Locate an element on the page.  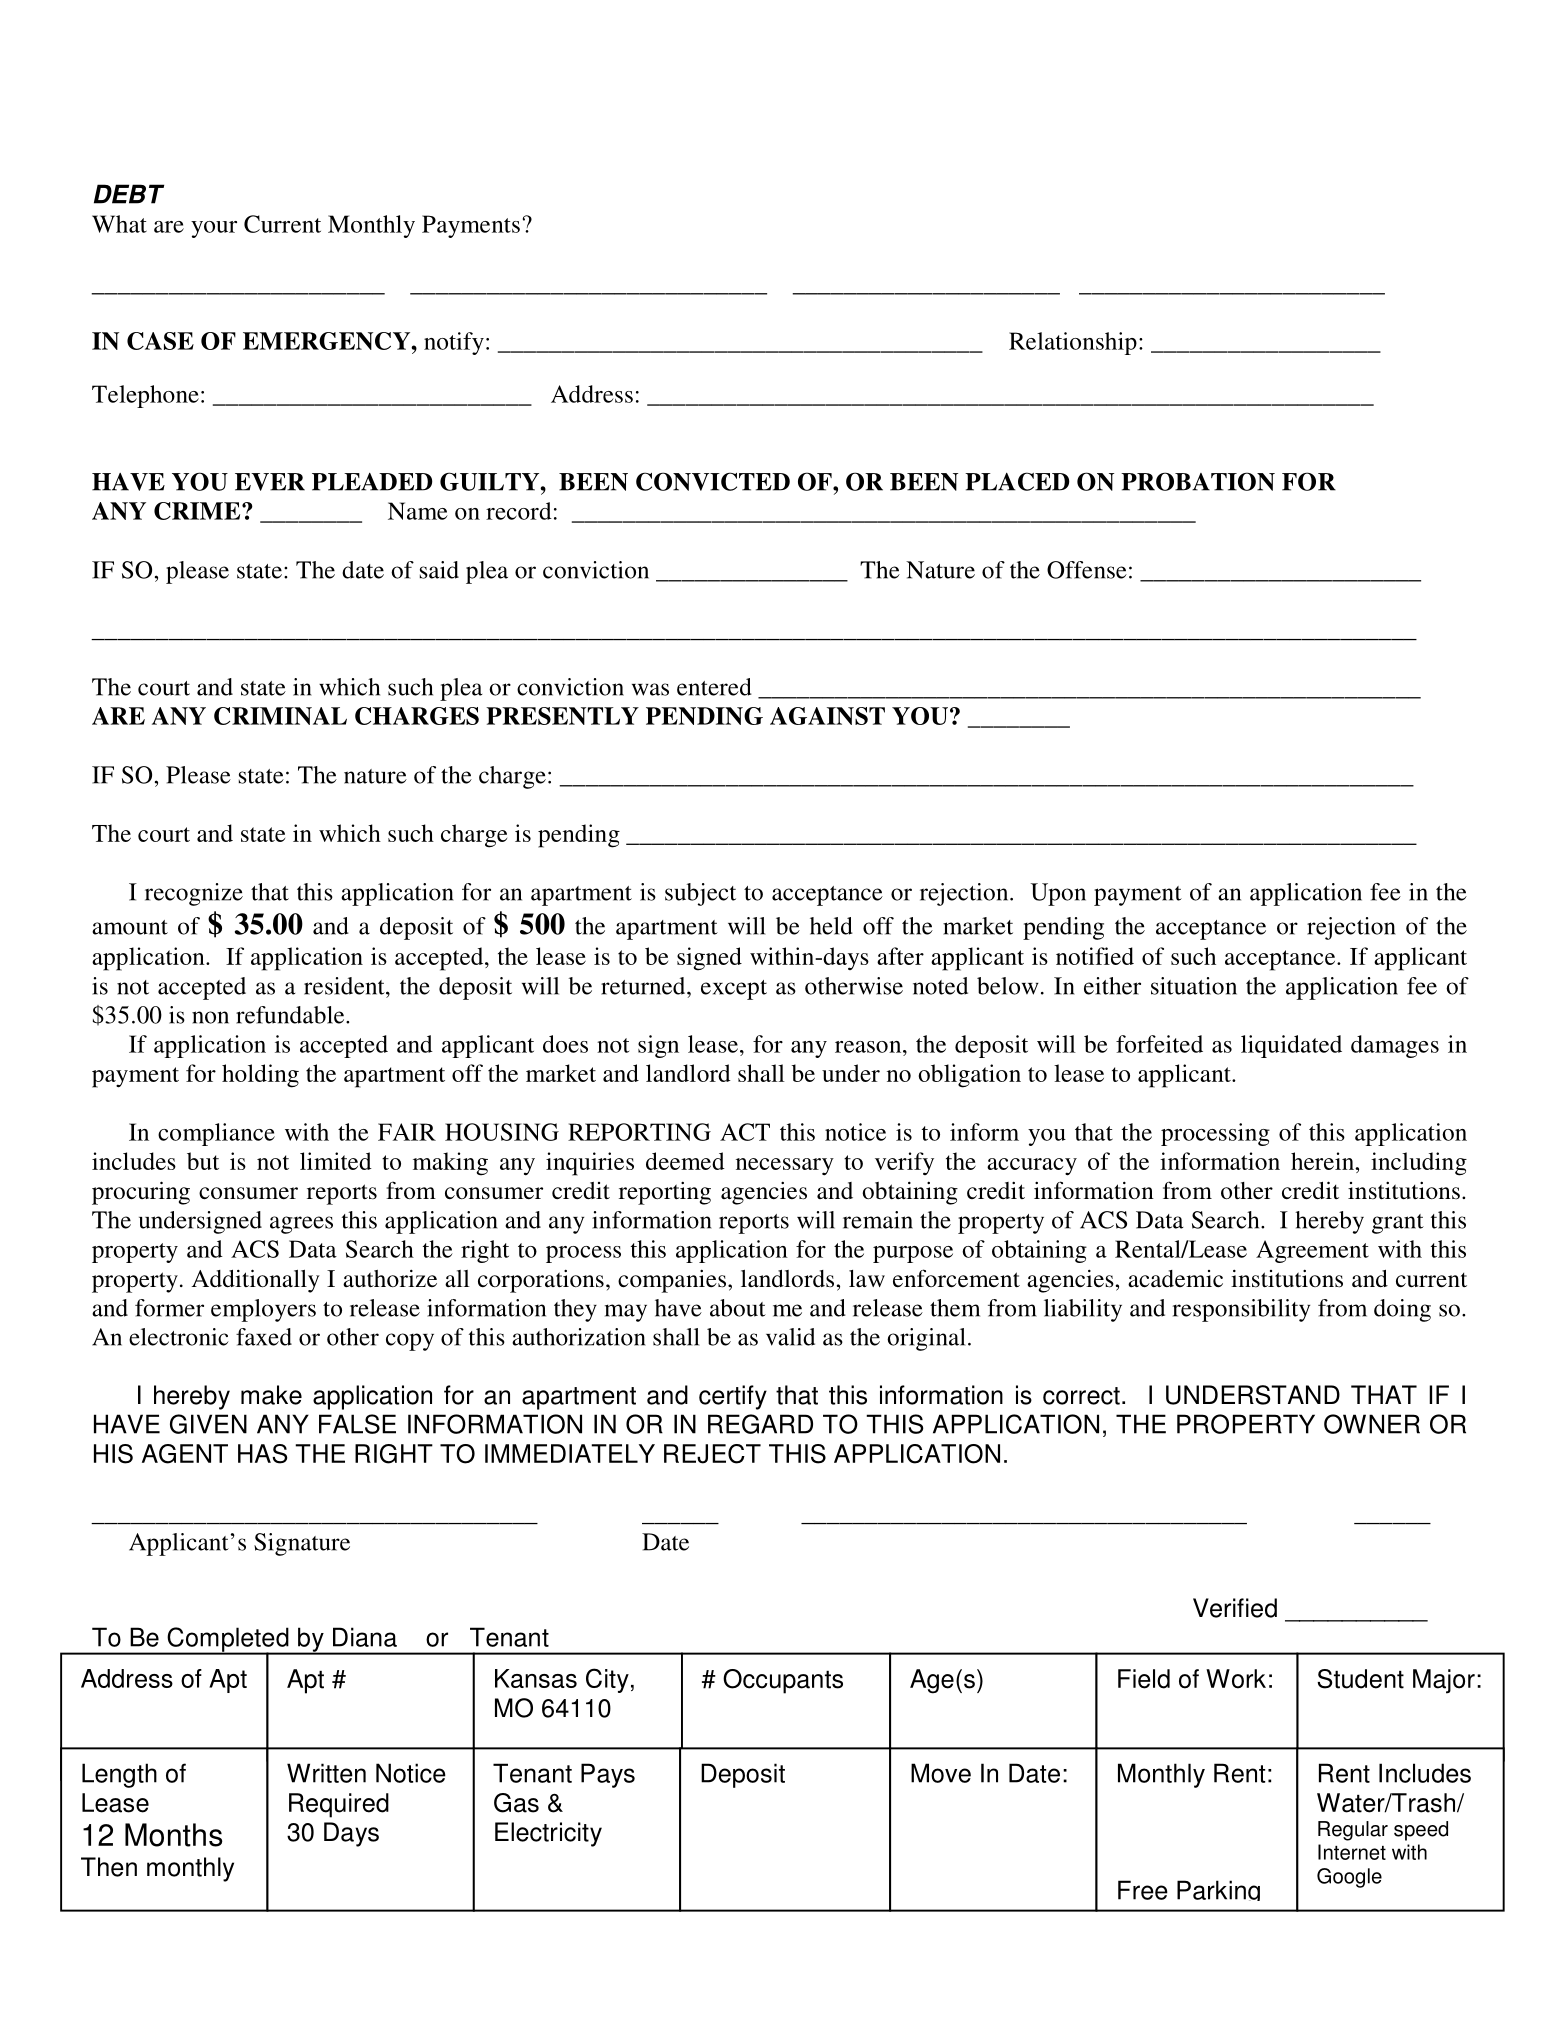
refundable is located at coordinates (291, 1015).
